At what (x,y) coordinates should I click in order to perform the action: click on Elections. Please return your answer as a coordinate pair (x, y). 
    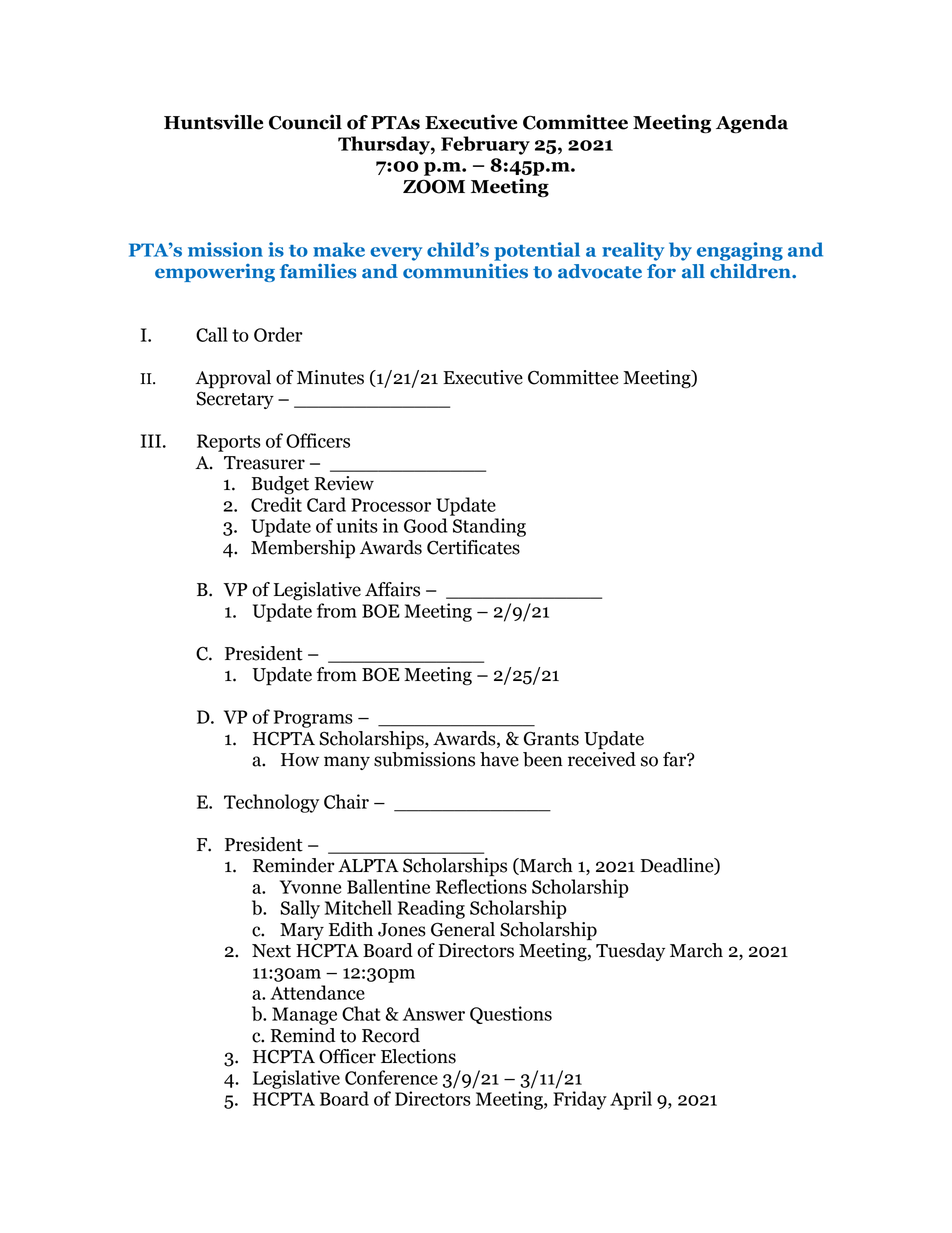
    Looking at the image, I should click on (418, 1056).
